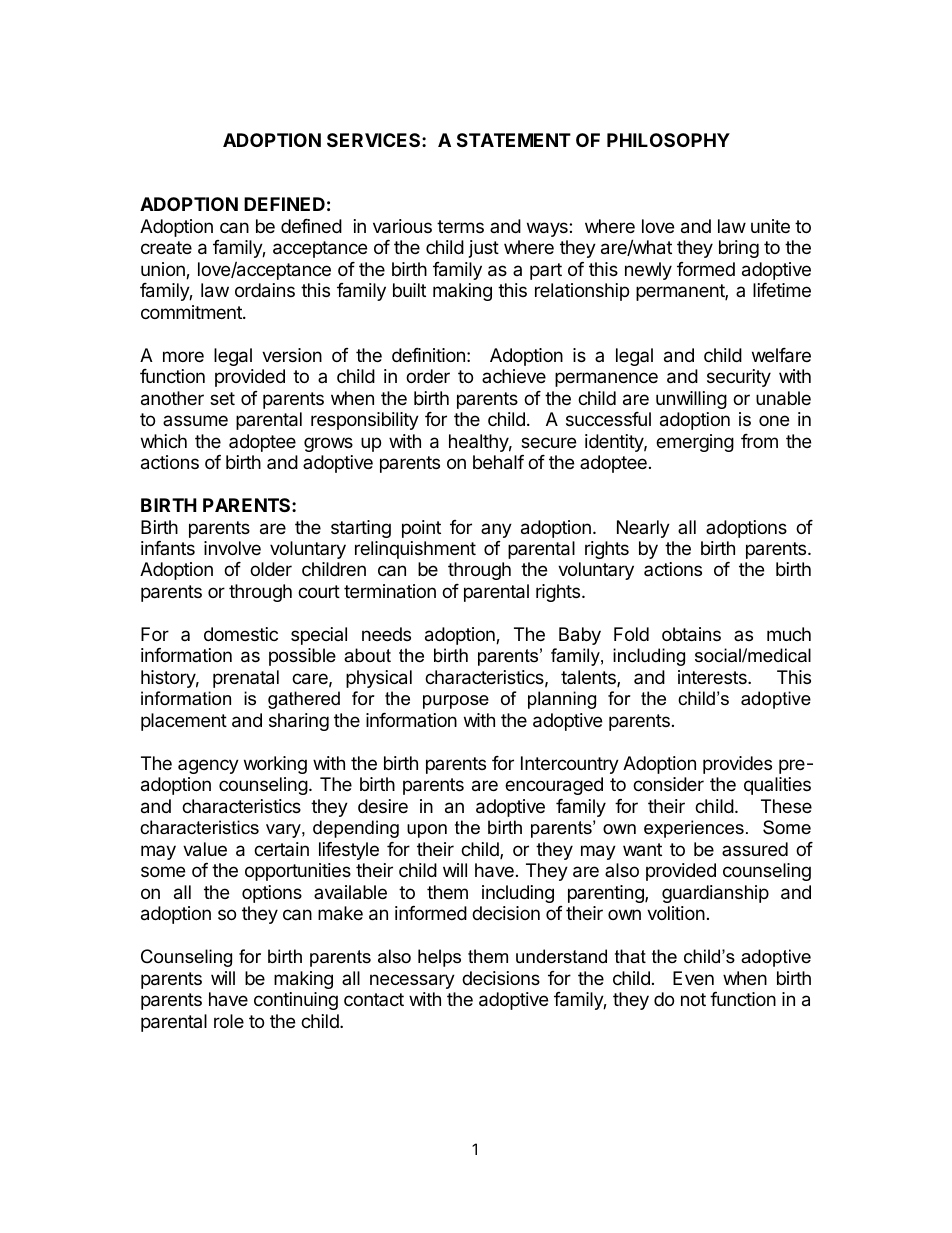 This document has width=952, height=1233. What do you see at coordinates (514, 140) in the document?
I see `STATEMENT` at bounding box center [514, 140].
